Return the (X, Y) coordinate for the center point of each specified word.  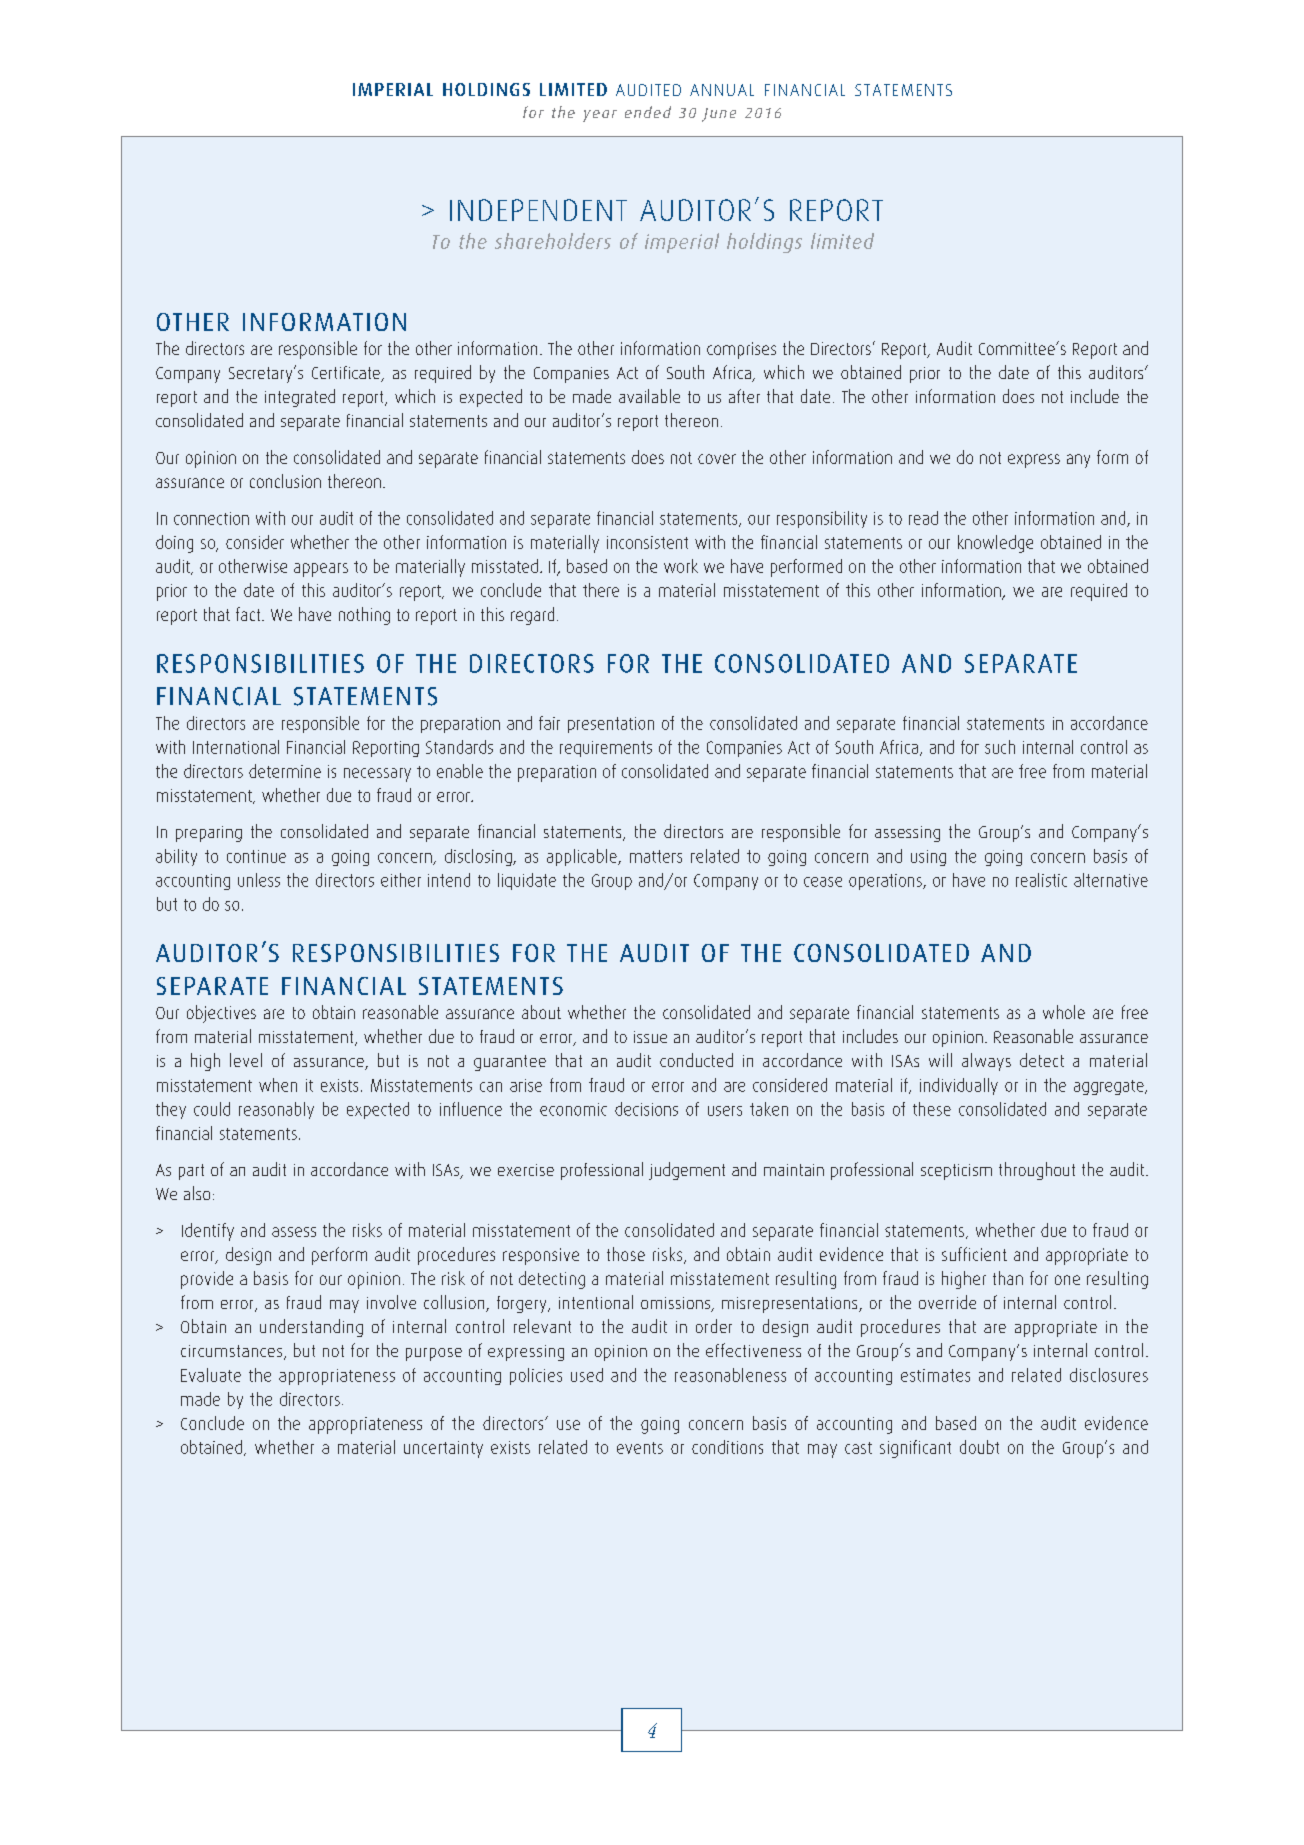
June (719, 115)
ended (648, 112)
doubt (979, 1447)
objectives (221, 1014)
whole (1064, 1012)
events (640, 1448)
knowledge (995, 544)
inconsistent (647, 542)
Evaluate (211, 1375)
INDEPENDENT (538, 210)
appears (321, 570)
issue (650, 1037)
